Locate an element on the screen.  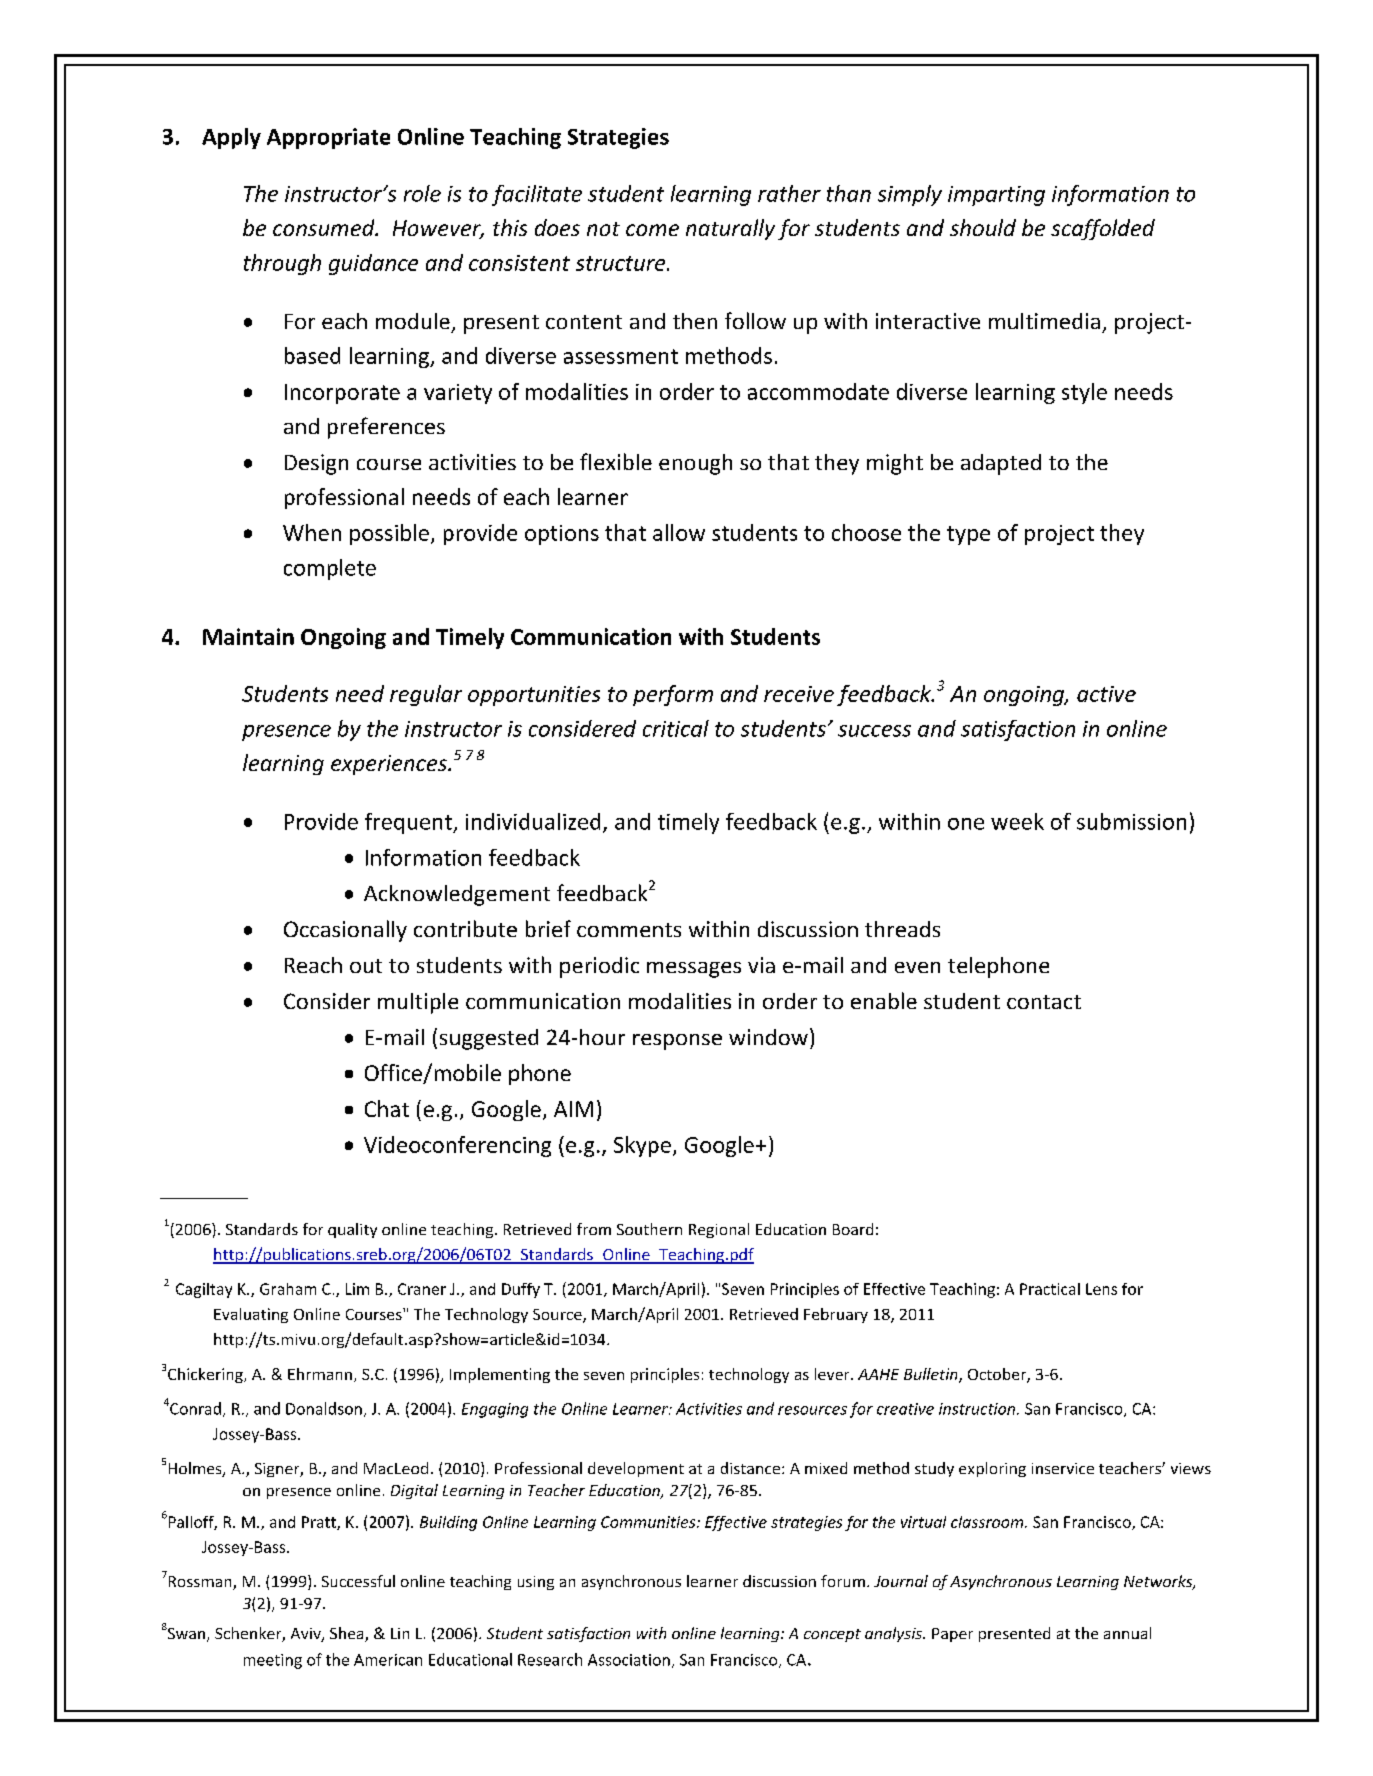
Association is located at coordinates (629, 1660).
